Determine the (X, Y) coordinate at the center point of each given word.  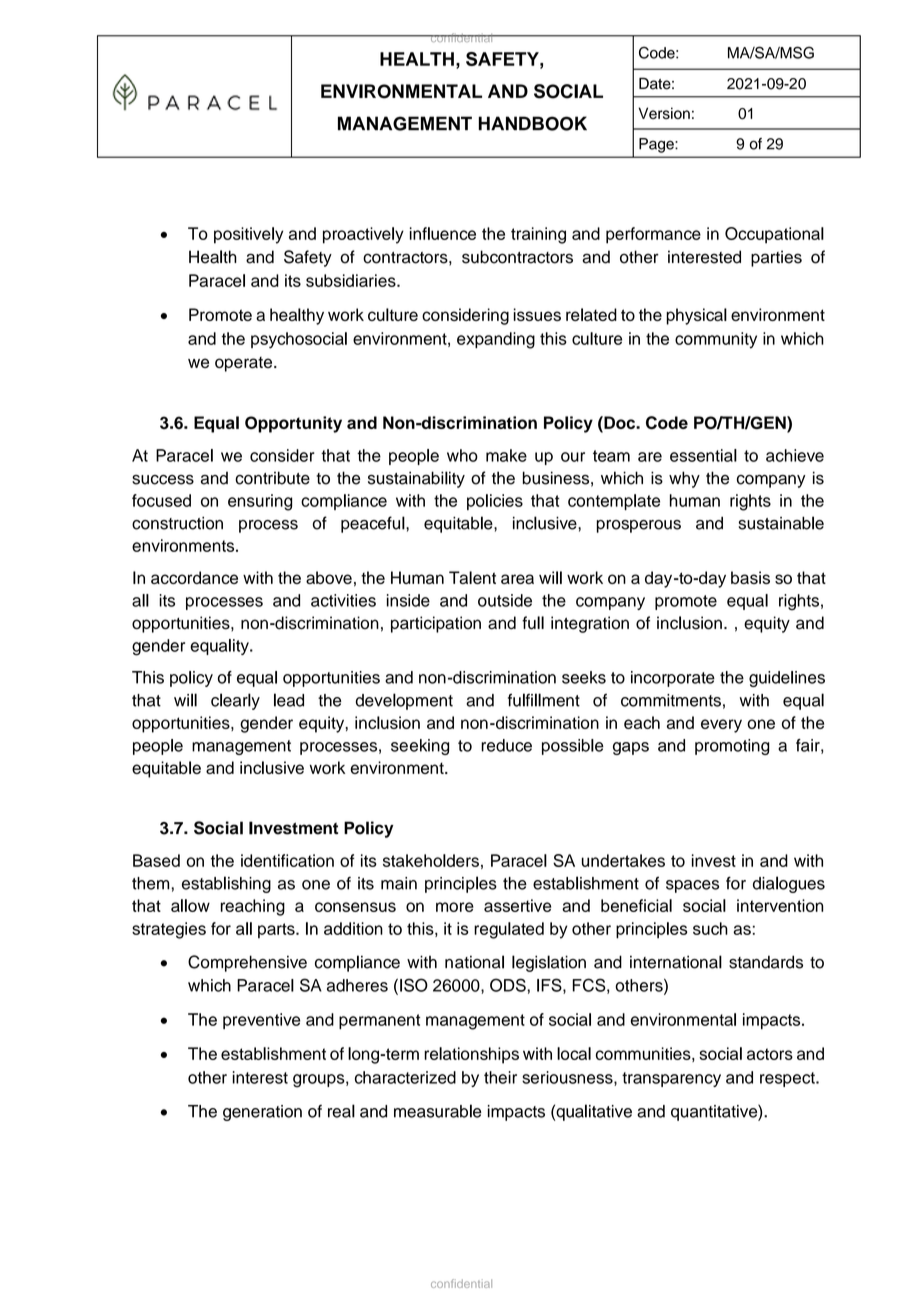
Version (664, 113)
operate (245, 364)
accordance (194, 577)
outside (505, 600)
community (716, 340)
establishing (226, 884)
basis (750, 577)
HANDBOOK (533, 123)
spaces (692, 886)
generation (262, 1113)
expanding (496, 340)
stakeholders (431, 860)
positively (248, 235)
